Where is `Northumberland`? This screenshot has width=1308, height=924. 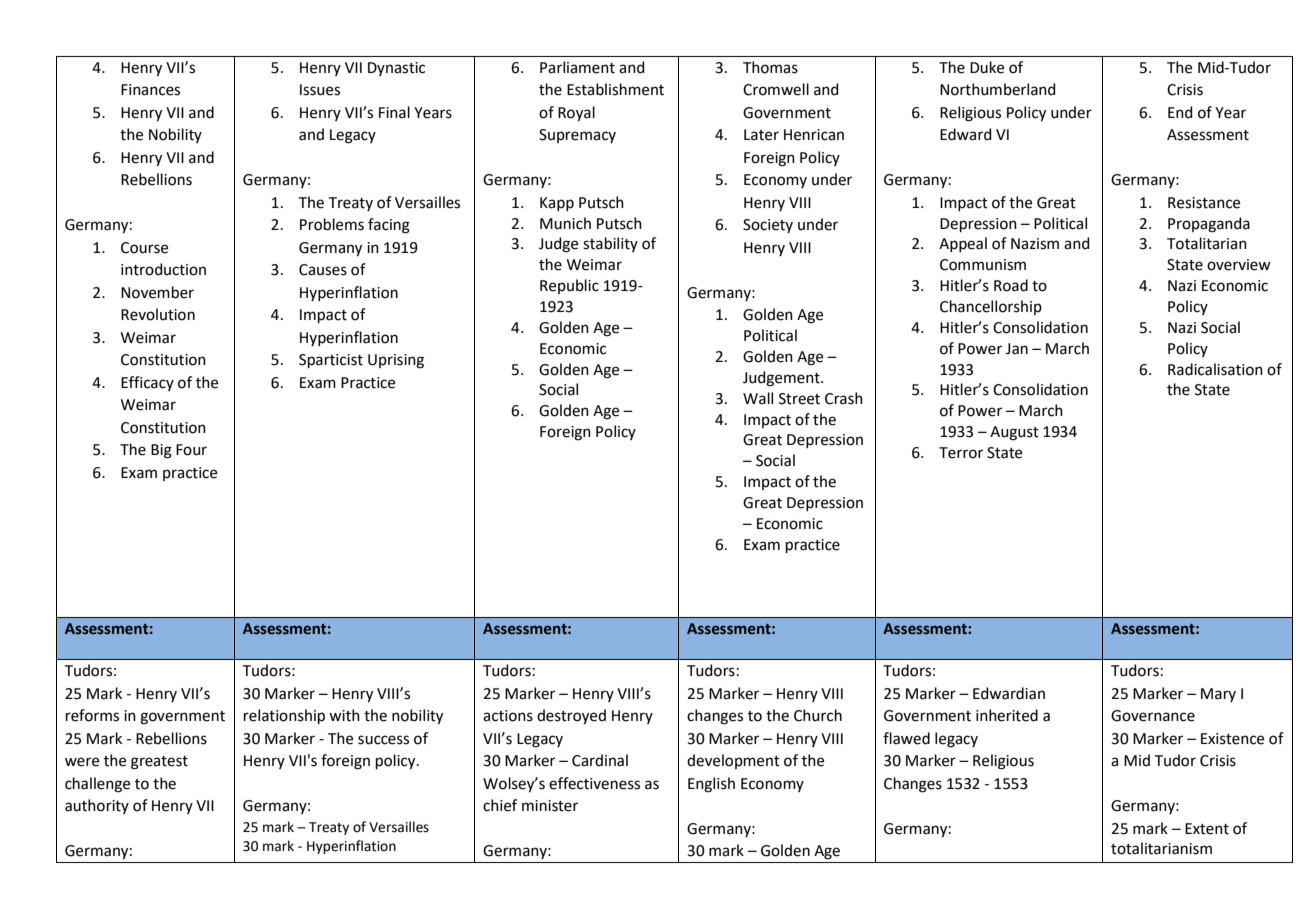
Northumberland is located at coordinates (998, 89).
